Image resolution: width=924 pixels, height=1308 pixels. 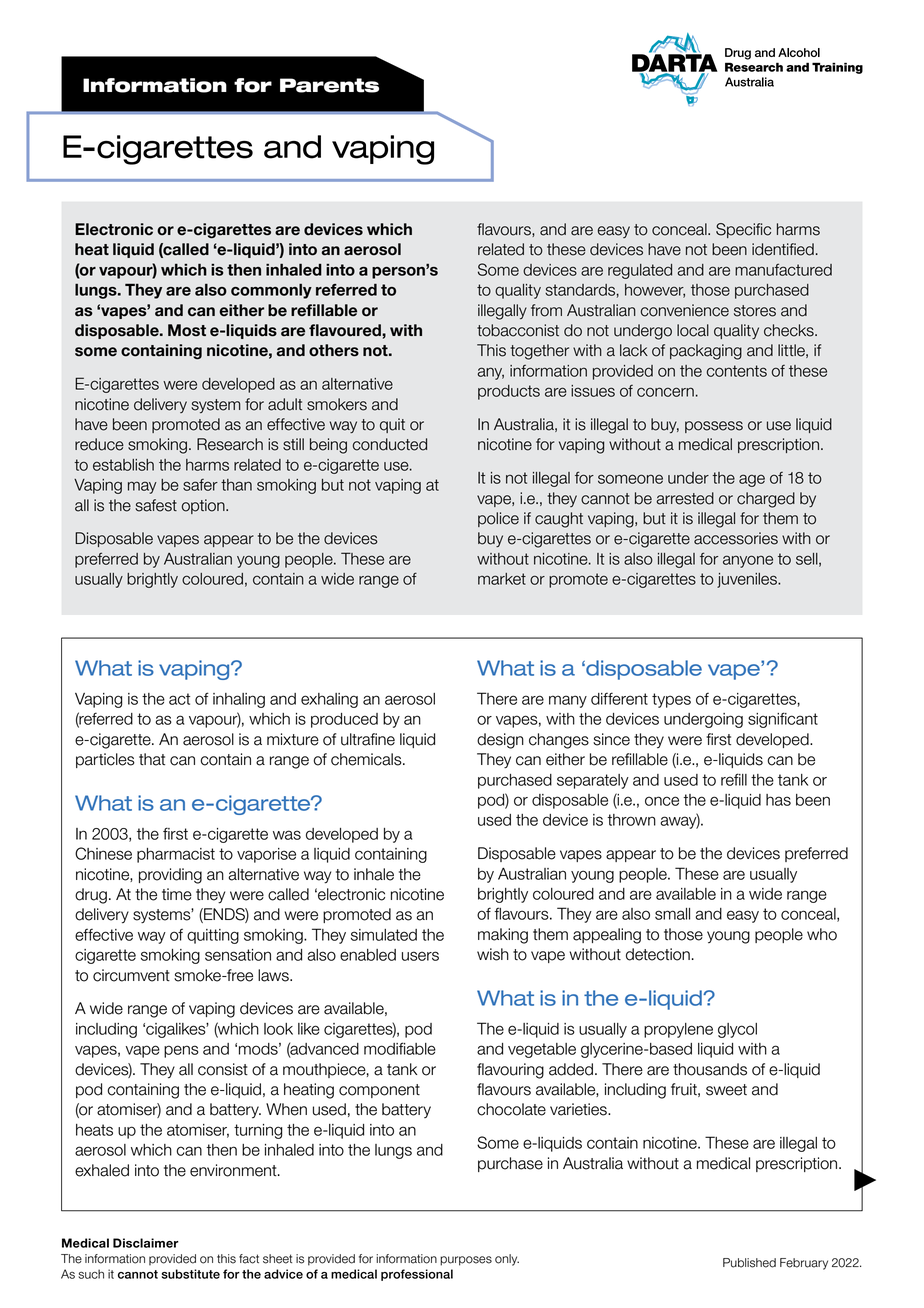 What do you see at coordinates (131, 975) in the page?
I see `circumvent` at bounding box center [131, 975].
